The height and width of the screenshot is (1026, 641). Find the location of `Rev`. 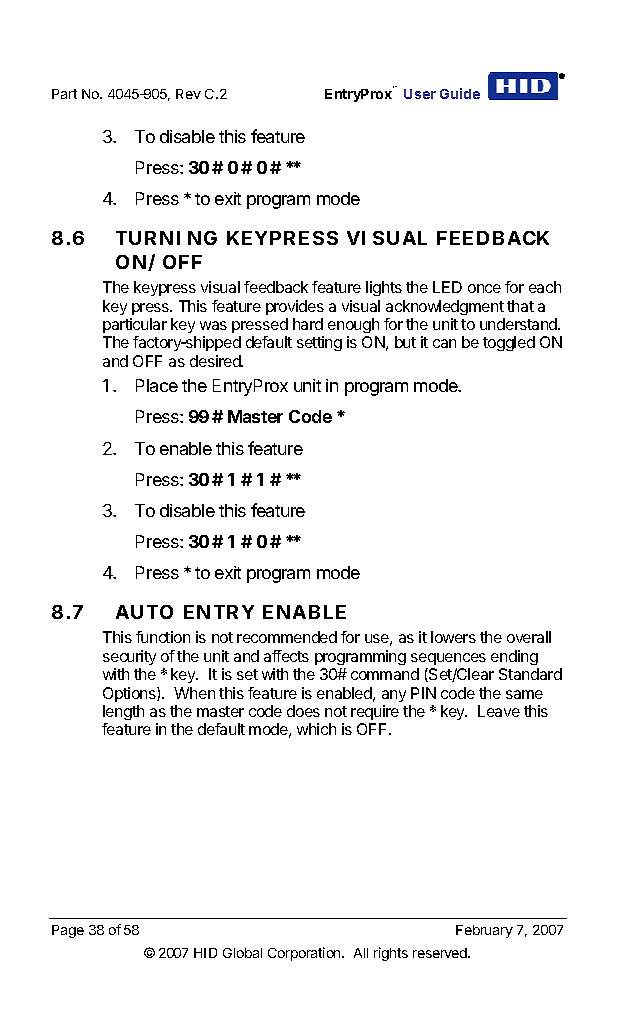

Rev is located at coordinates (188, 94).
